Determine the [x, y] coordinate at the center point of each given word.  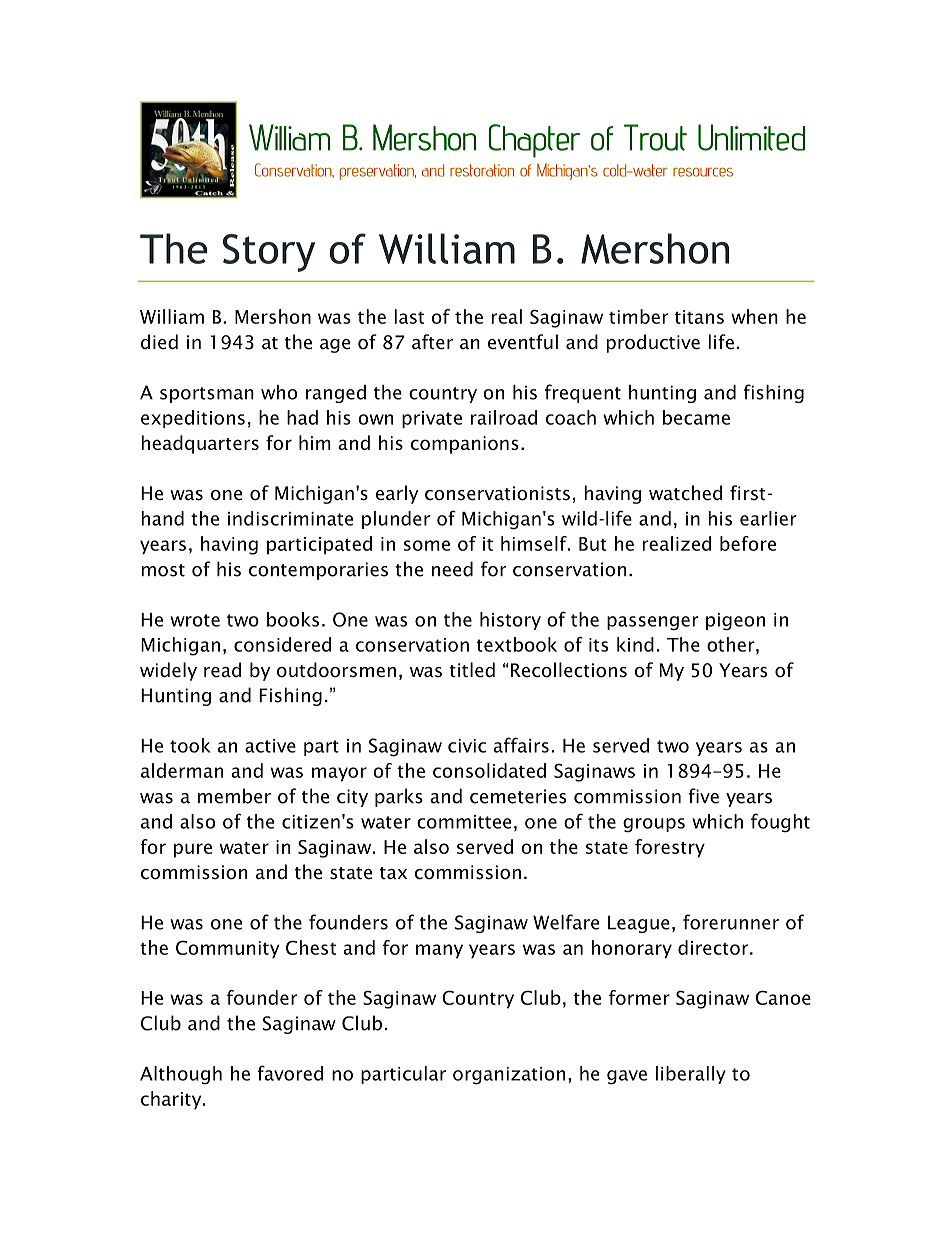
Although [181, 1075]
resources [703, 172]
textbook [516, 644]
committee [464, 822]
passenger [653, 623]
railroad [504, 417]
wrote [195, 620]
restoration [482, 170]
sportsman [207, 395]
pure [193, 850]
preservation [378, 172]
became [696, 417]
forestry [670, 848]
